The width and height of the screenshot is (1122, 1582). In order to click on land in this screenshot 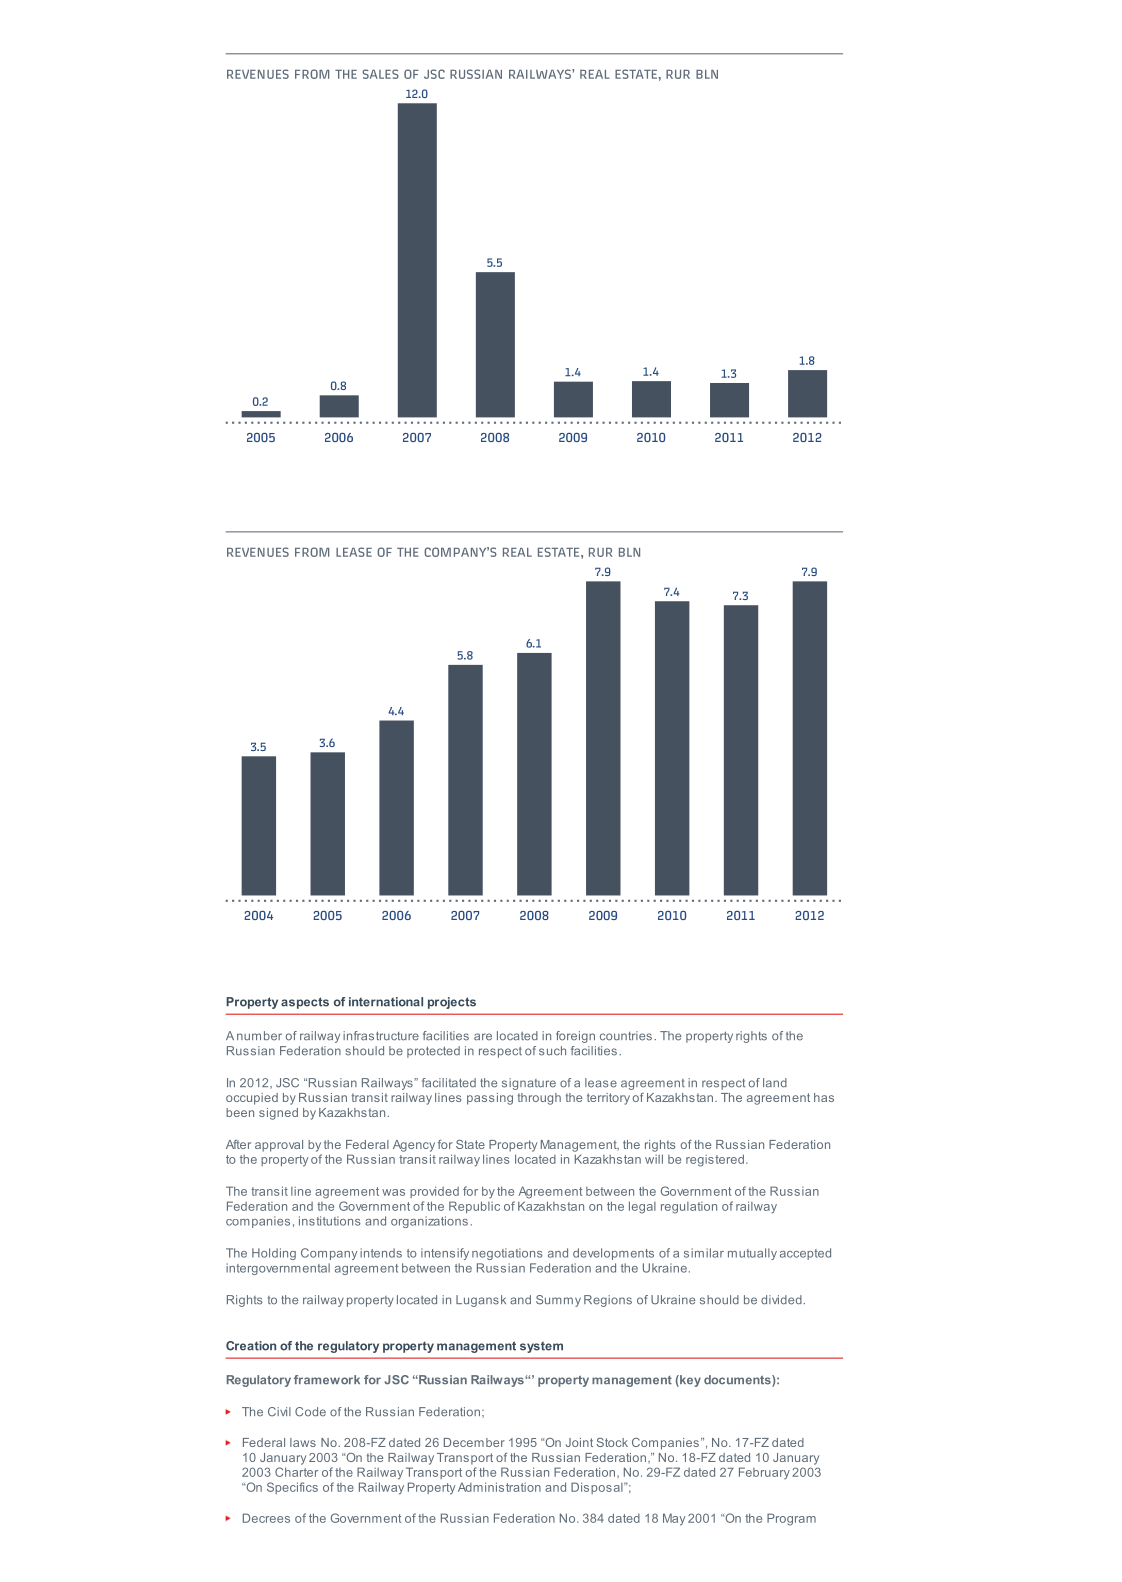, I will do `click(775, 1083)`.
